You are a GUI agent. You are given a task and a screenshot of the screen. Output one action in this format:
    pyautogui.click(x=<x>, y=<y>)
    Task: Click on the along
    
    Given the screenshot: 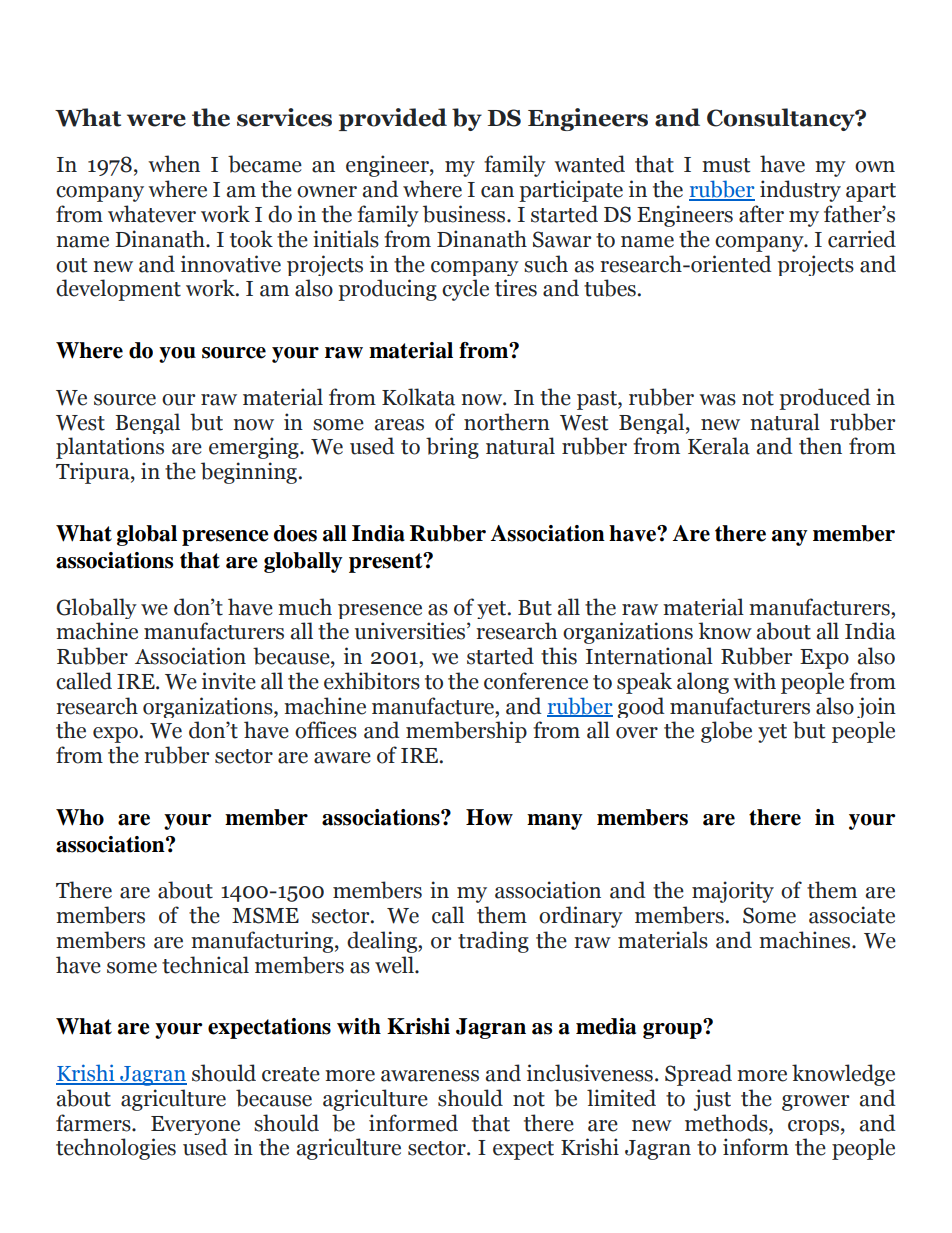 What is the action you would take?
    pyautogui.click(x=703, y=683)
